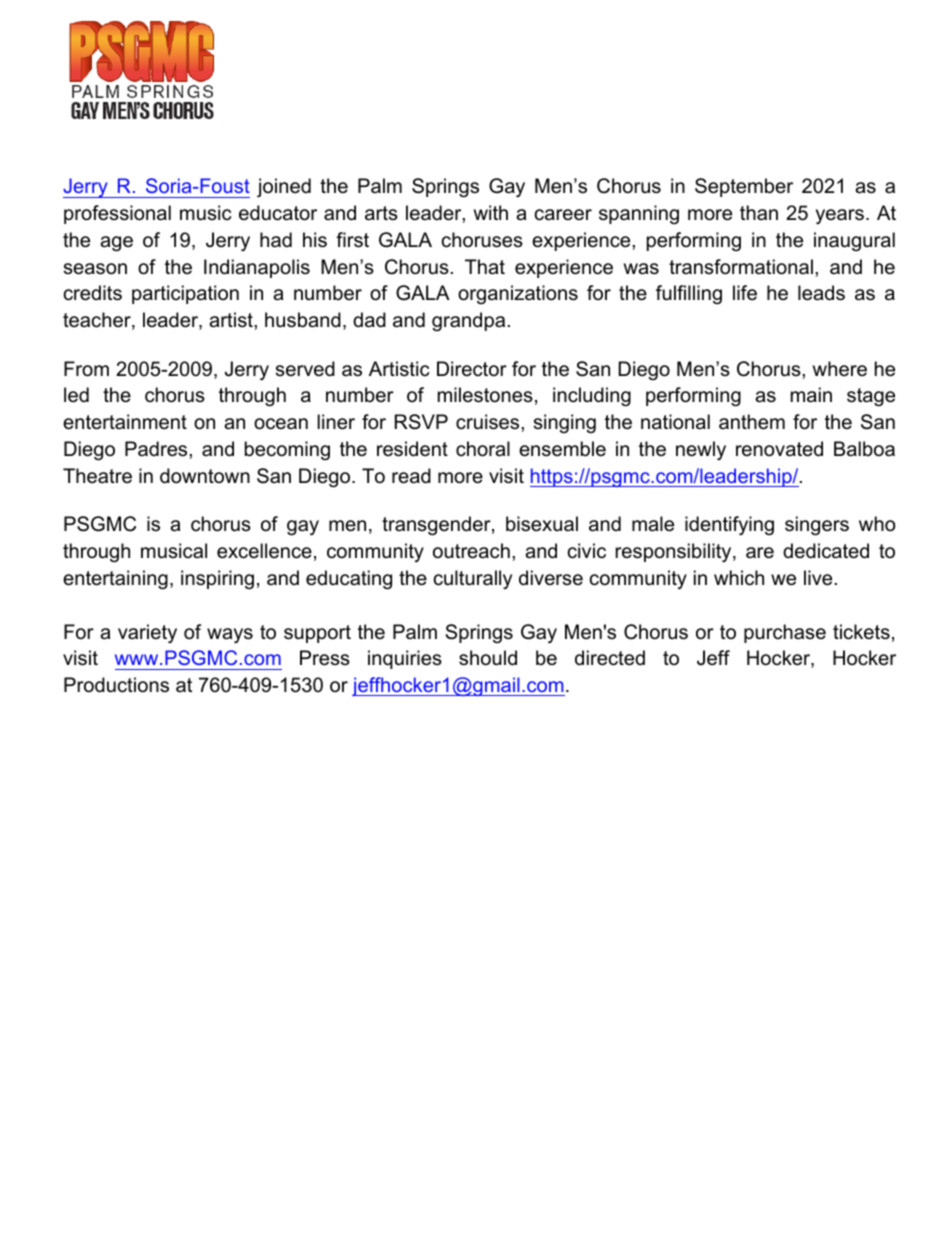  What do you see at coordinates (483, 449) in the image?
I see `choral` at bounding box center [483, 449].
